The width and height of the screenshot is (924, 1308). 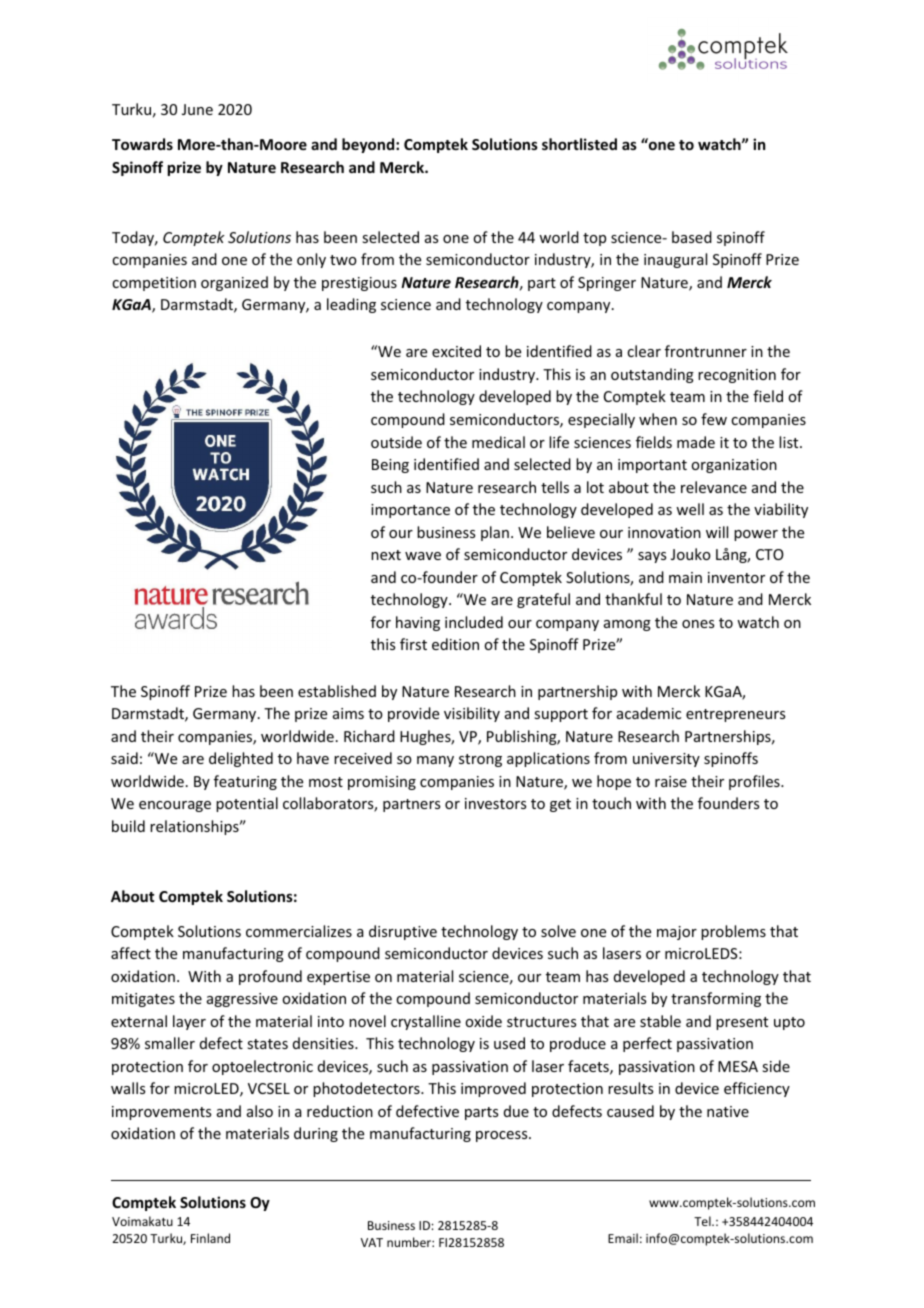 What do you see at coordinates (245, 782) in the screenshot?
I see `featuring` at bounding box center [245, 782].
